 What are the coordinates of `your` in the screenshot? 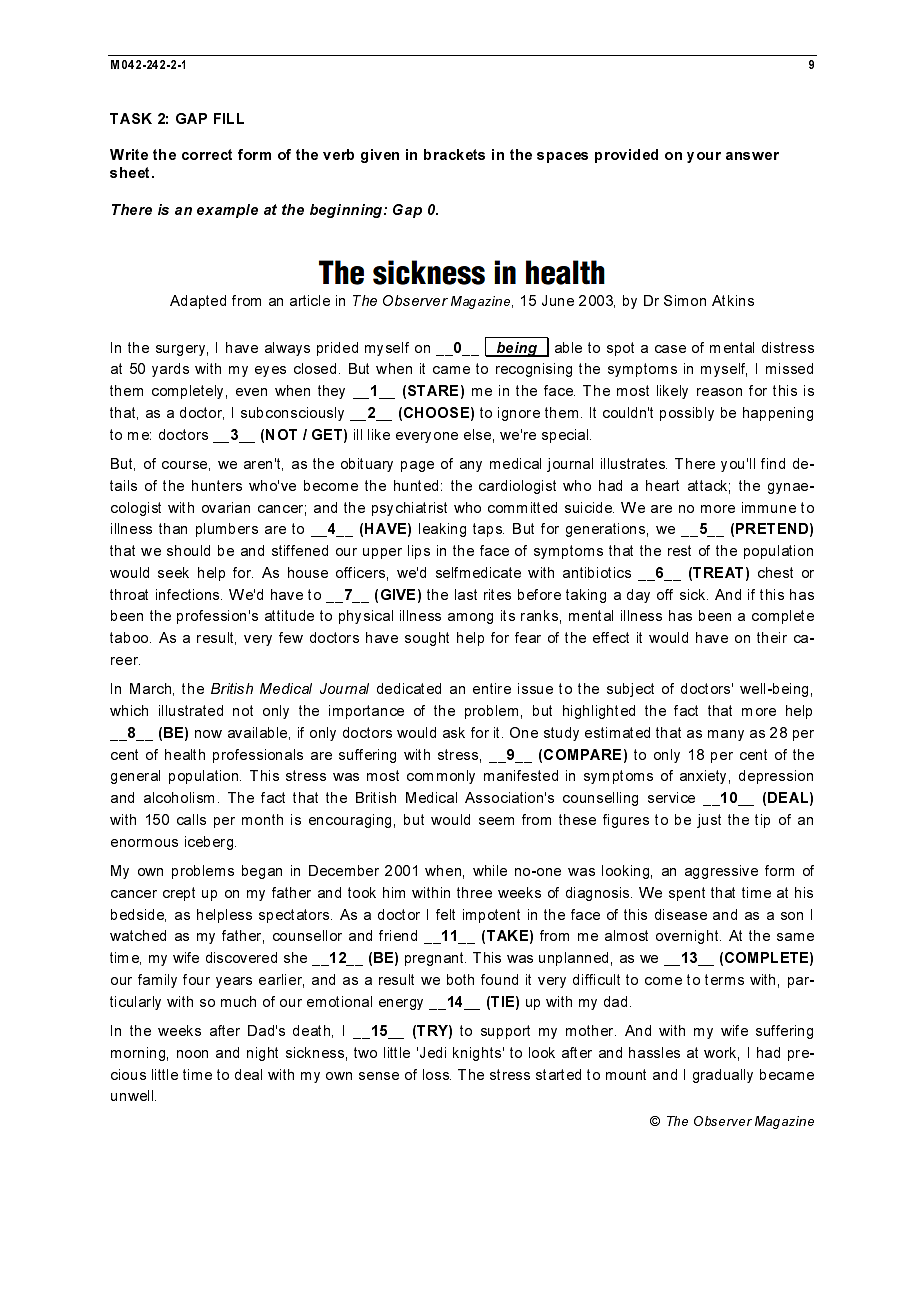 It's located at (704, 157).
